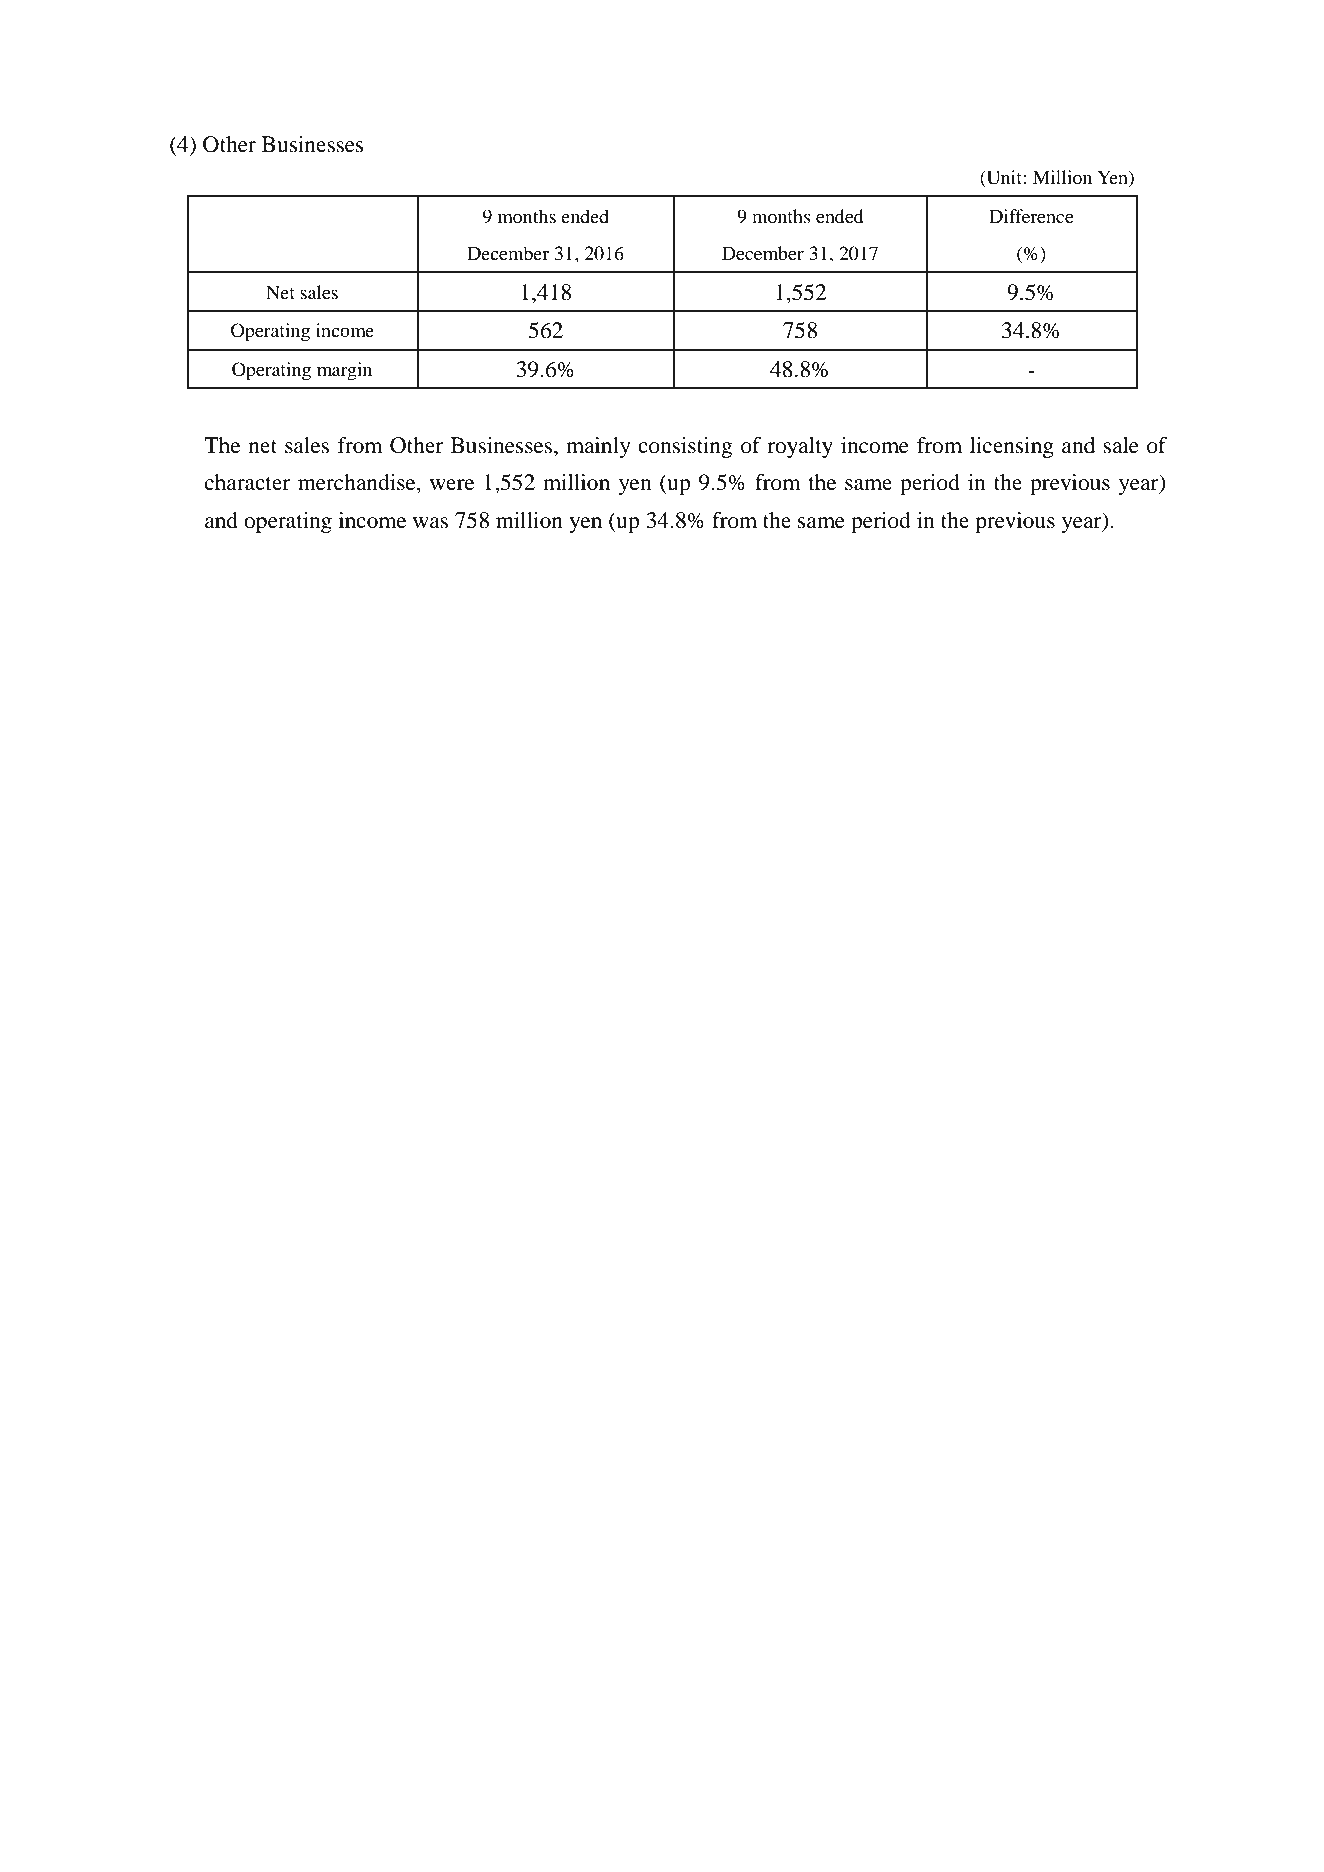 The image size is (1324, 1872). I want to click on Difference, so click(1031, 216).
